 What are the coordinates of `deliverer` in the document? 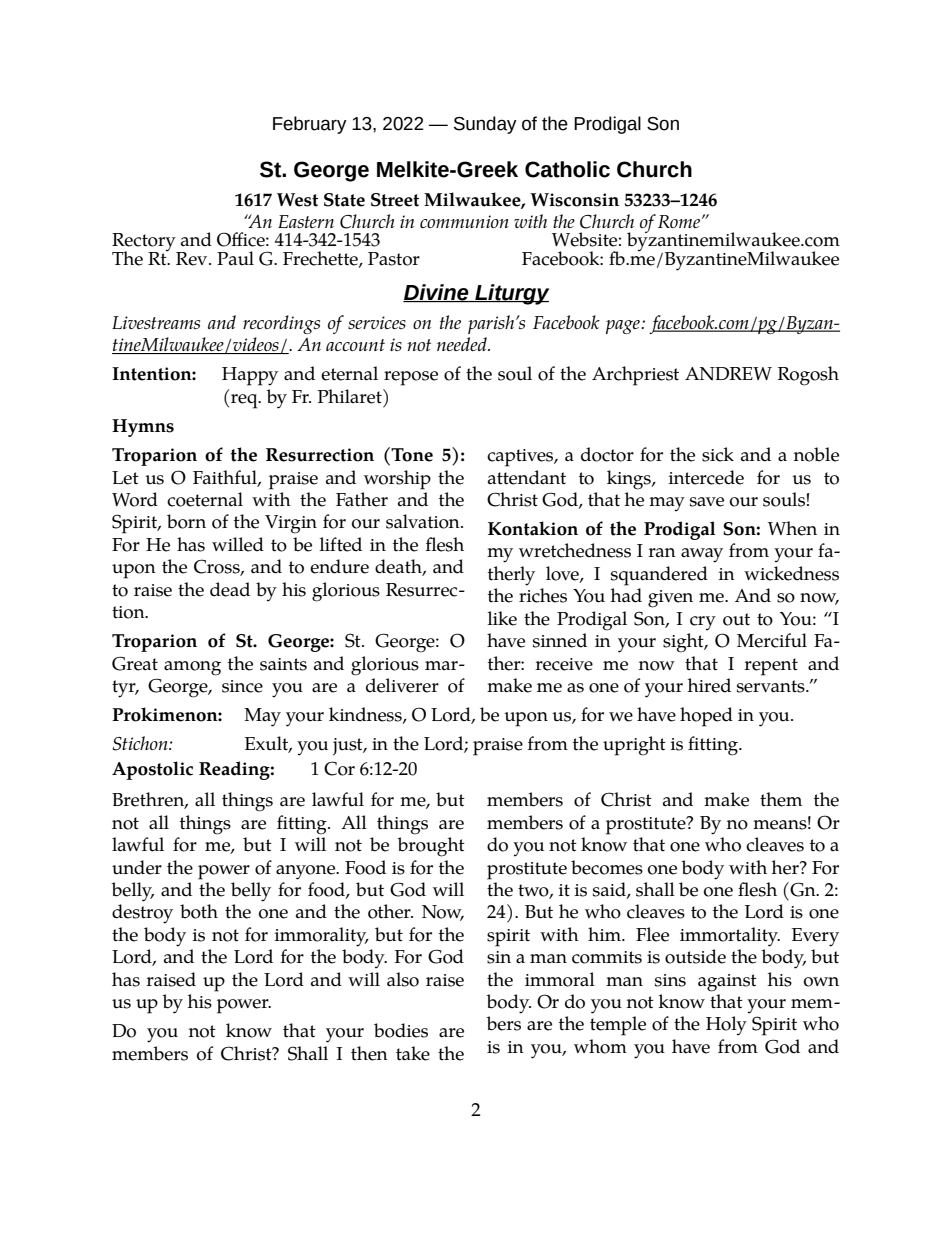 It's located at (402, 685).
